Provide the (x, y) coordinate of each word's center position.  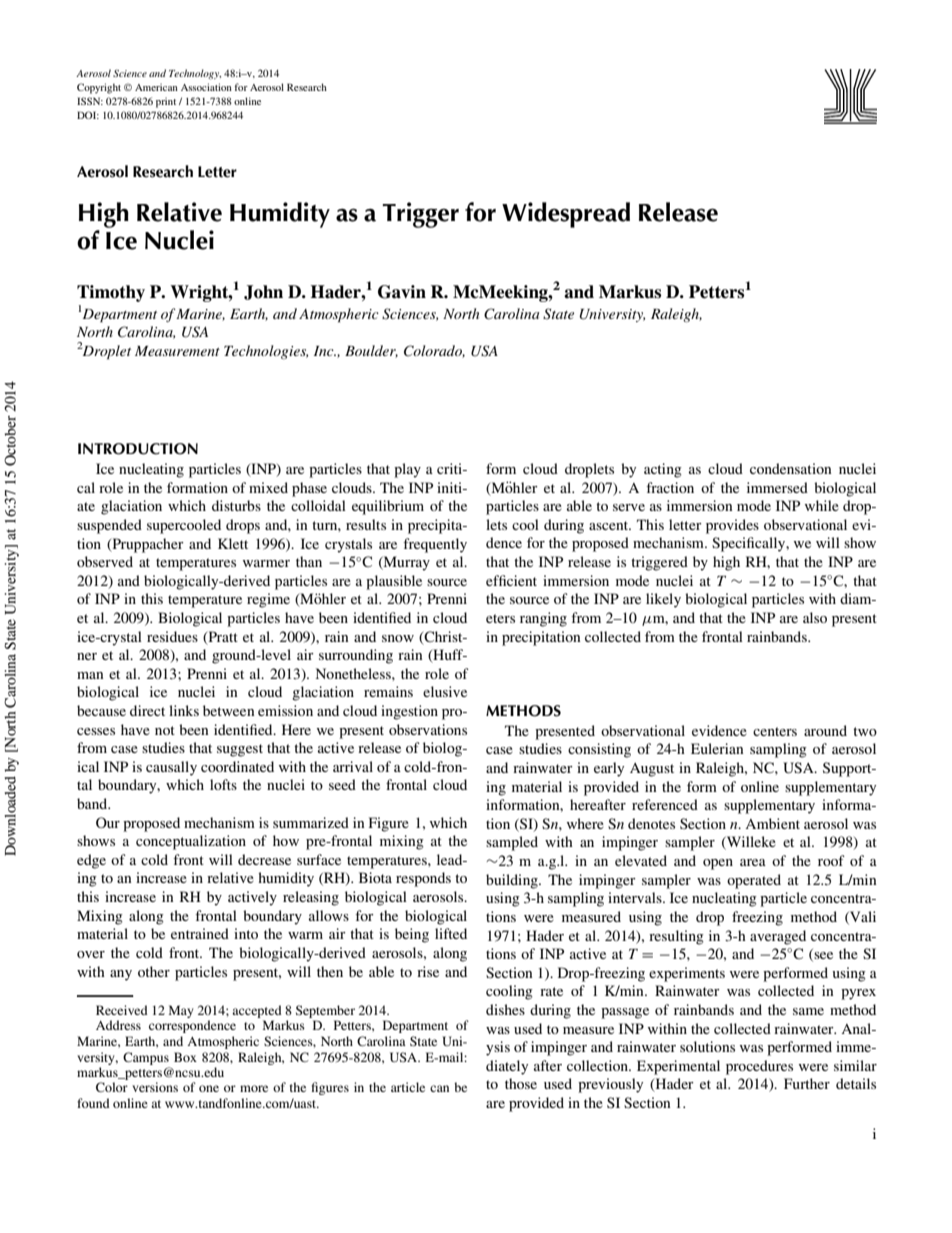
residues (172, 636)
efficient (511, 580)
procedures (759, 1067)
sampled (512, 843)
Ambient (772, 823)
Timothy (111, 293)
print (166, 103)
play (407, 470)
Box (185, 1057)
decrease (264, 859)
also (815, 617)
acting (663, 470)
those (521, 1083)
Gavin (402, 292)
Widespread (566, 215)
